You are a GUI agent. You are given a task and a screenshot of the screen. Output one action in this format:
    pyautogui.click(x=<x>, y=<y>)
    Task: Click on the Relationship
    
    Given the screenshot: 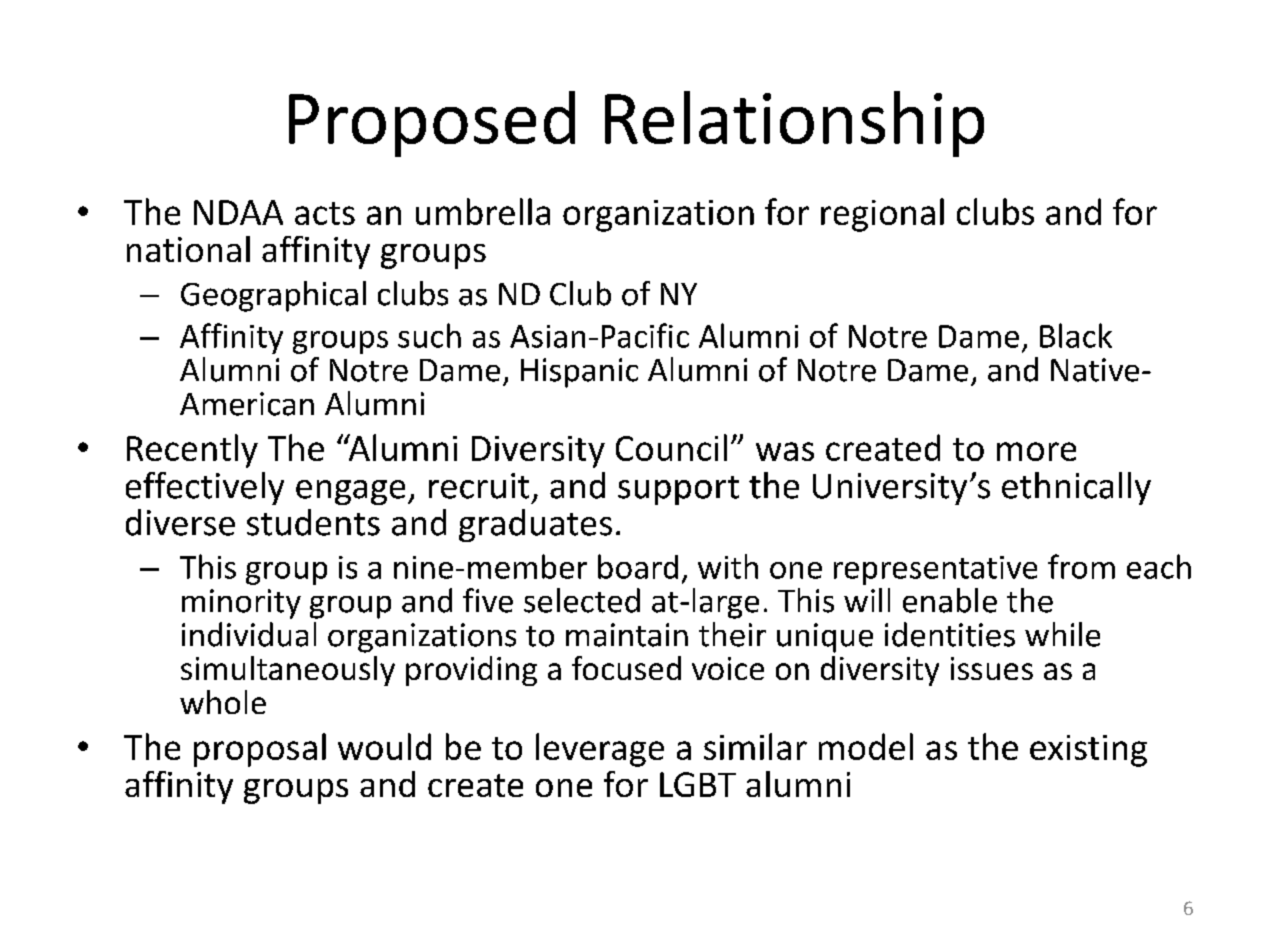 What is the action you would take?
    pyautogui.click(x=794, y=124)
